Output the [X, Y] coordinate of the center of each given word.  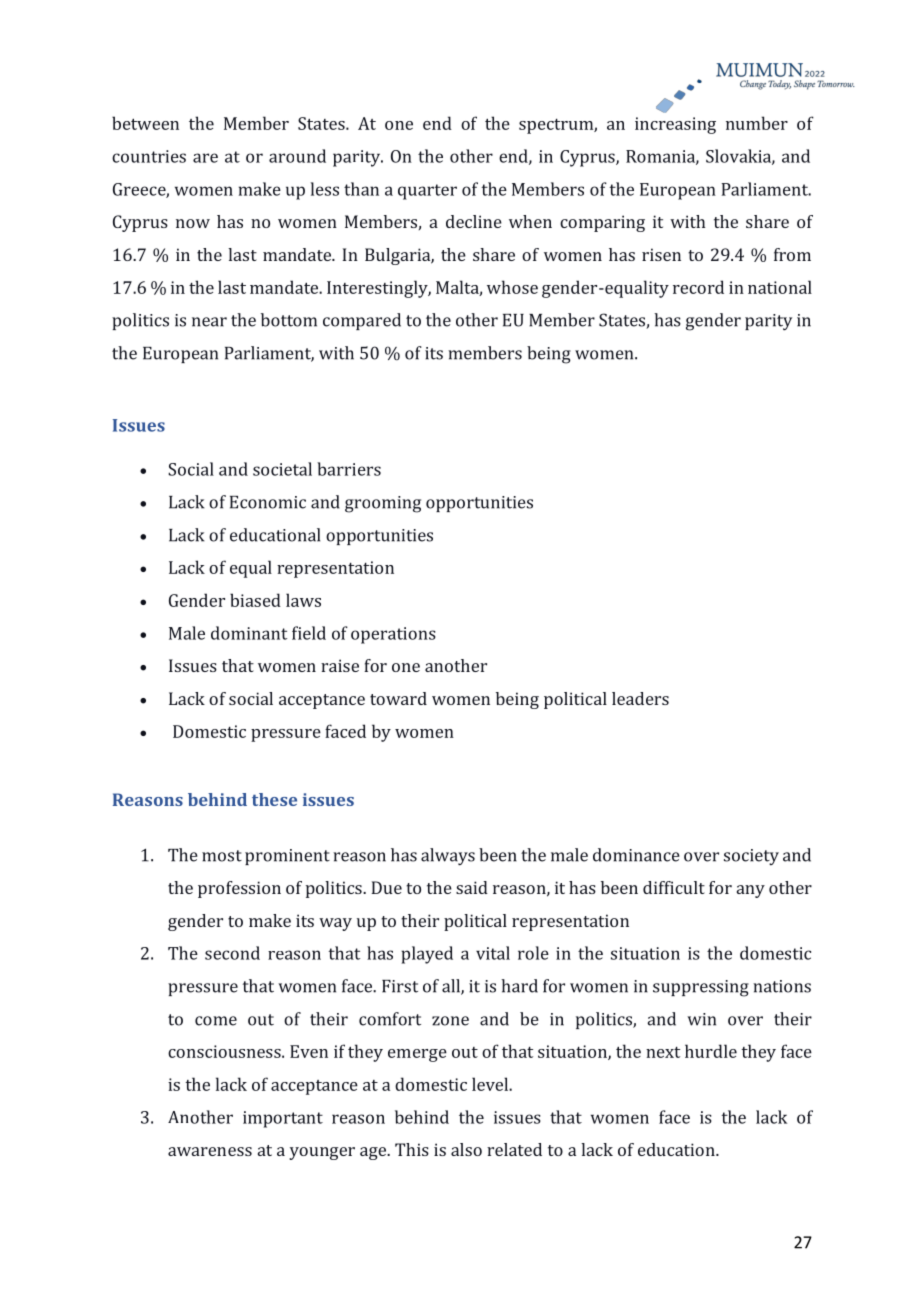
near [209, 322]
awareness [210, 1151]
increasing [675, 125]
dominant [249, 633]
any [751, 891]
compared [362, 321]
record [698, 287]
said [472, 887]
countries [149, 156]
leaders [640, 698]
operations [393, 635]
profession [239, 889]
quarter [427, 192]
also [466, 1149]
